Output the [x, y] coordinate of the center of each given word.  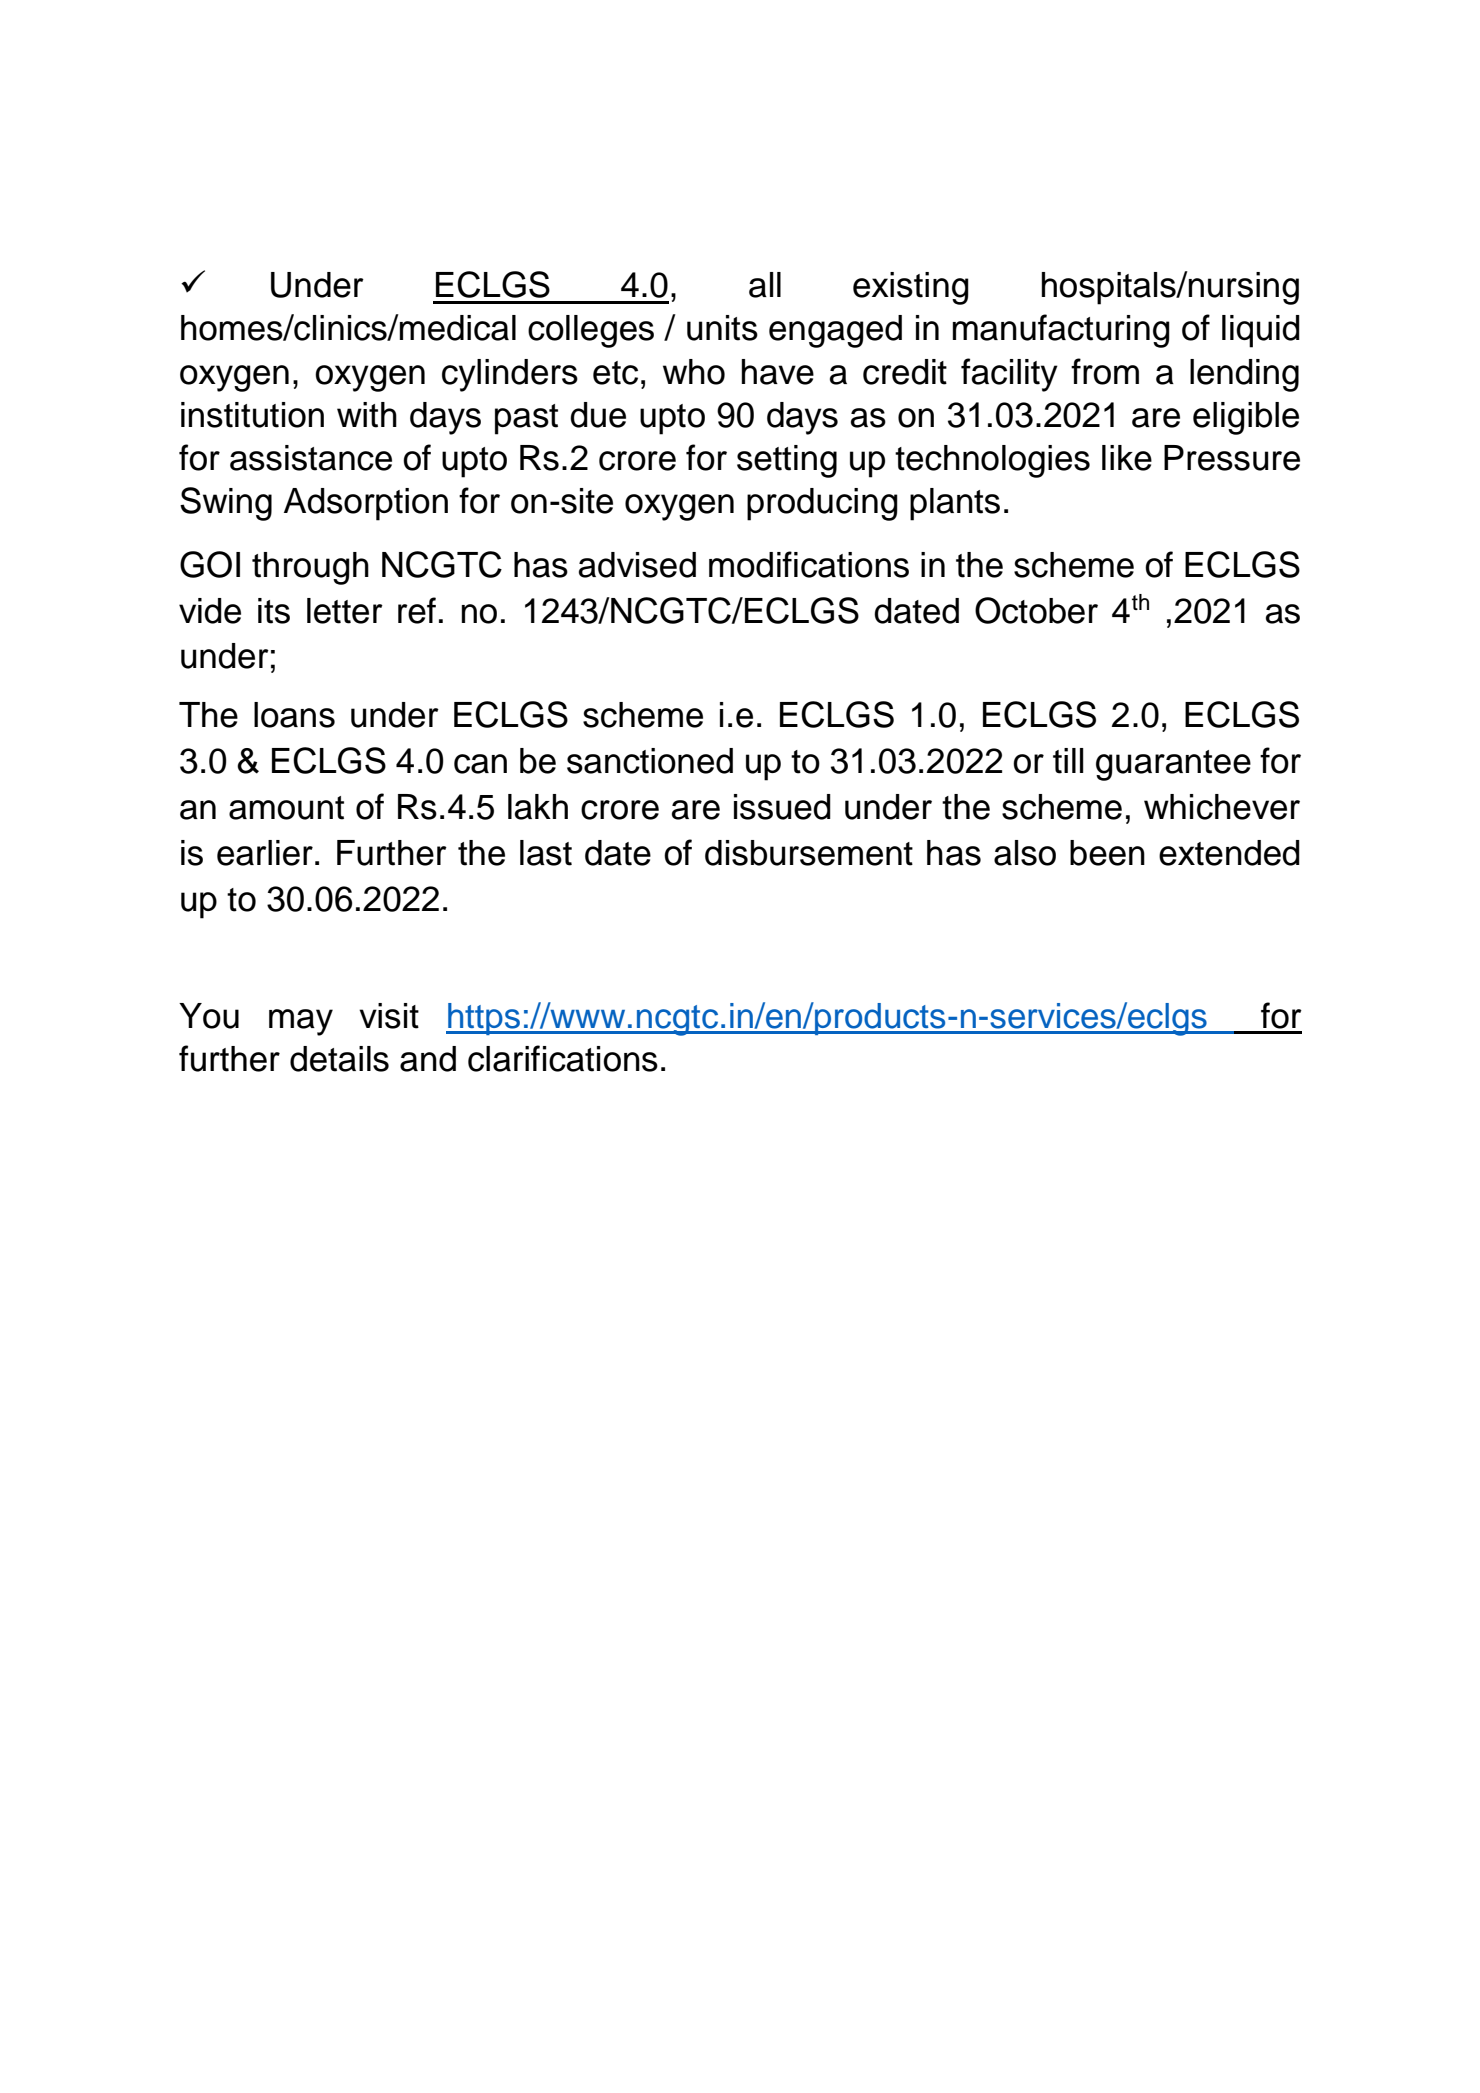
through [310, 568]
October [1036, 610]
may [301, 1022]
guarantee [1173, 765]
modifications [809, 564]
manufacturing [1061, 331]
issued [782, 807]
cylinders [510, 375]
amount [286, 808]
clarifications [563, 1058]
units [722, 328]
